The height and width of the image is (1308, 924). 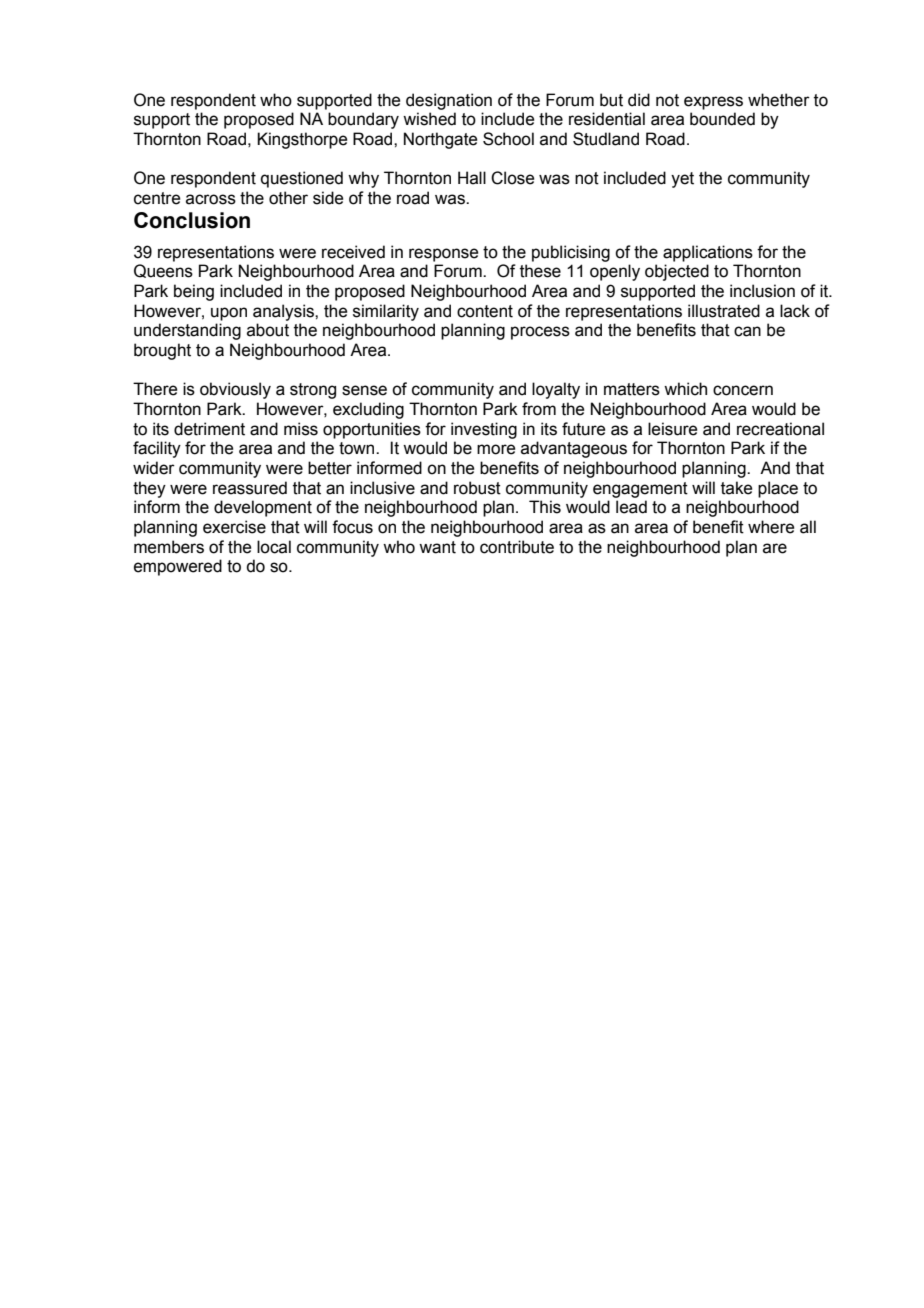 What do you see at coordinates (485, 311) in the image?
I see `content` at bounding box center [485, 311].
